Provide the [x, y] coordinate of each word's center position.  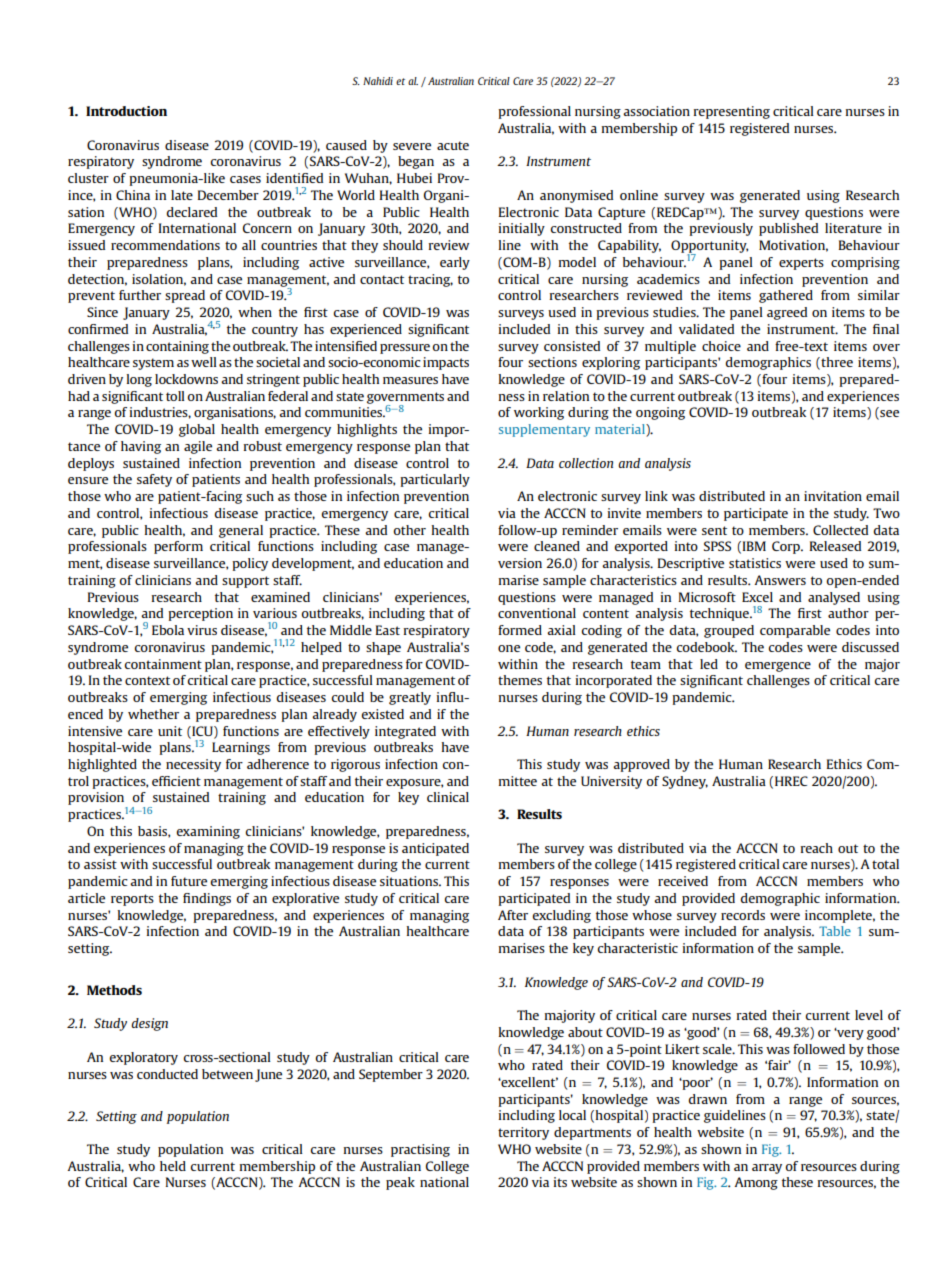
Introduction [126, 111]
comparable [795, 631]
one [509, 648]
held [173, 1166]
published [788, 229]
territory [523, 1133]
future [189, 881]
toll [175, 396]
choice [721, 346]
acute [453, 145]
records [743, 915]
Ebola [168, 630]
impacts [446, 363]
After [513, 915]
